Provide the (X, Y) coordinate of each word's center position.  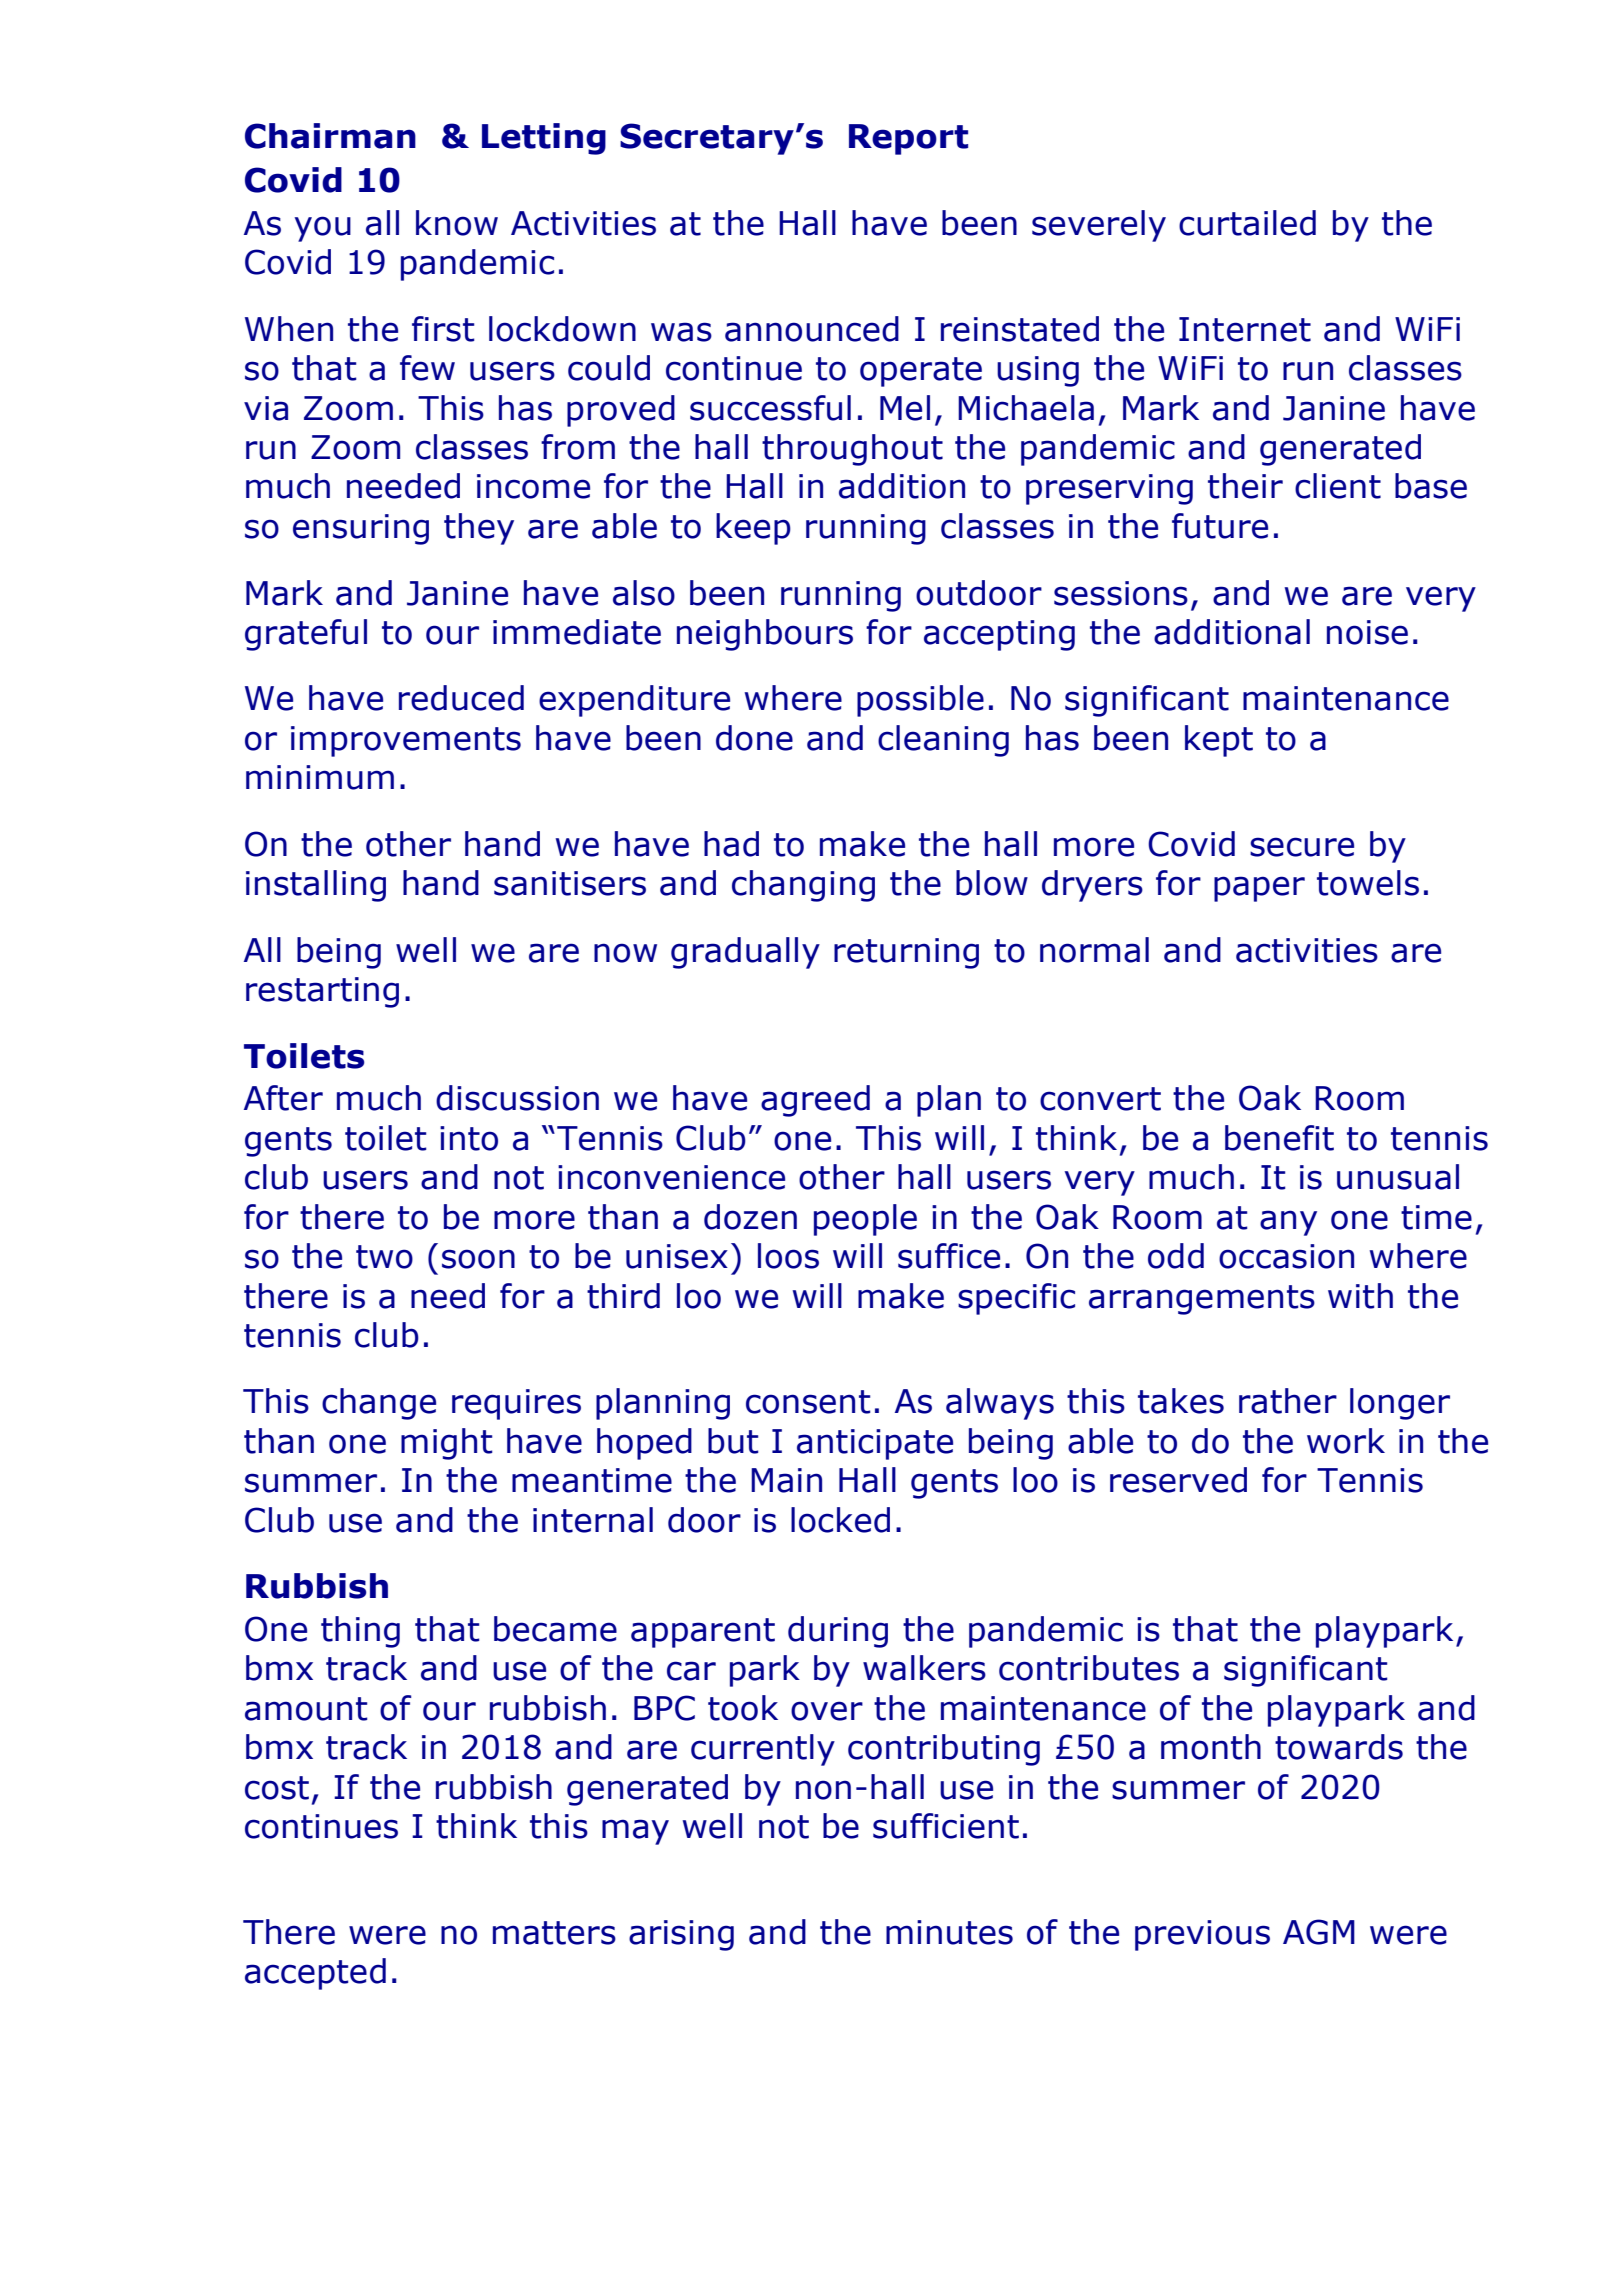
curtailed (1247, 223)
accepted (315, 1974)
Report (908, 139)
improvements (406, 741)
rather (1288, 1401)
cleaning (943, 741)
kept (1219, 741)
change (379, 1404)
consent (808, 1402)
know (457, 223)
